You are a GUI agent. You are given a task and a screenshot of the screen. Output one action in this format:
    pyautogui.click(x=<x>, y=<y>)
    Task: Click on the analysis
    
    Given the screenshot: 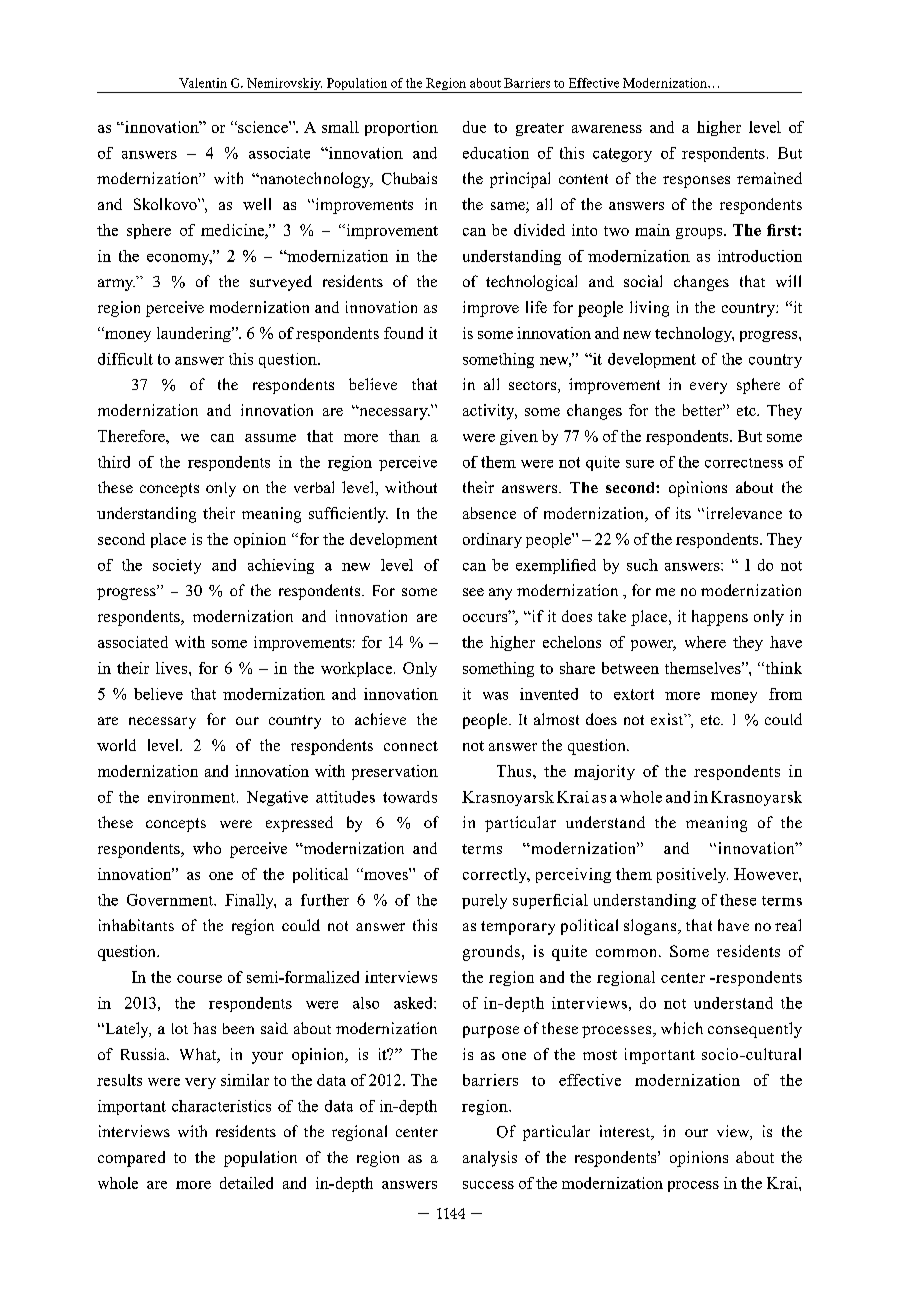 What is the action you would take?
    pyautogui.click(x=490, y=1159)
